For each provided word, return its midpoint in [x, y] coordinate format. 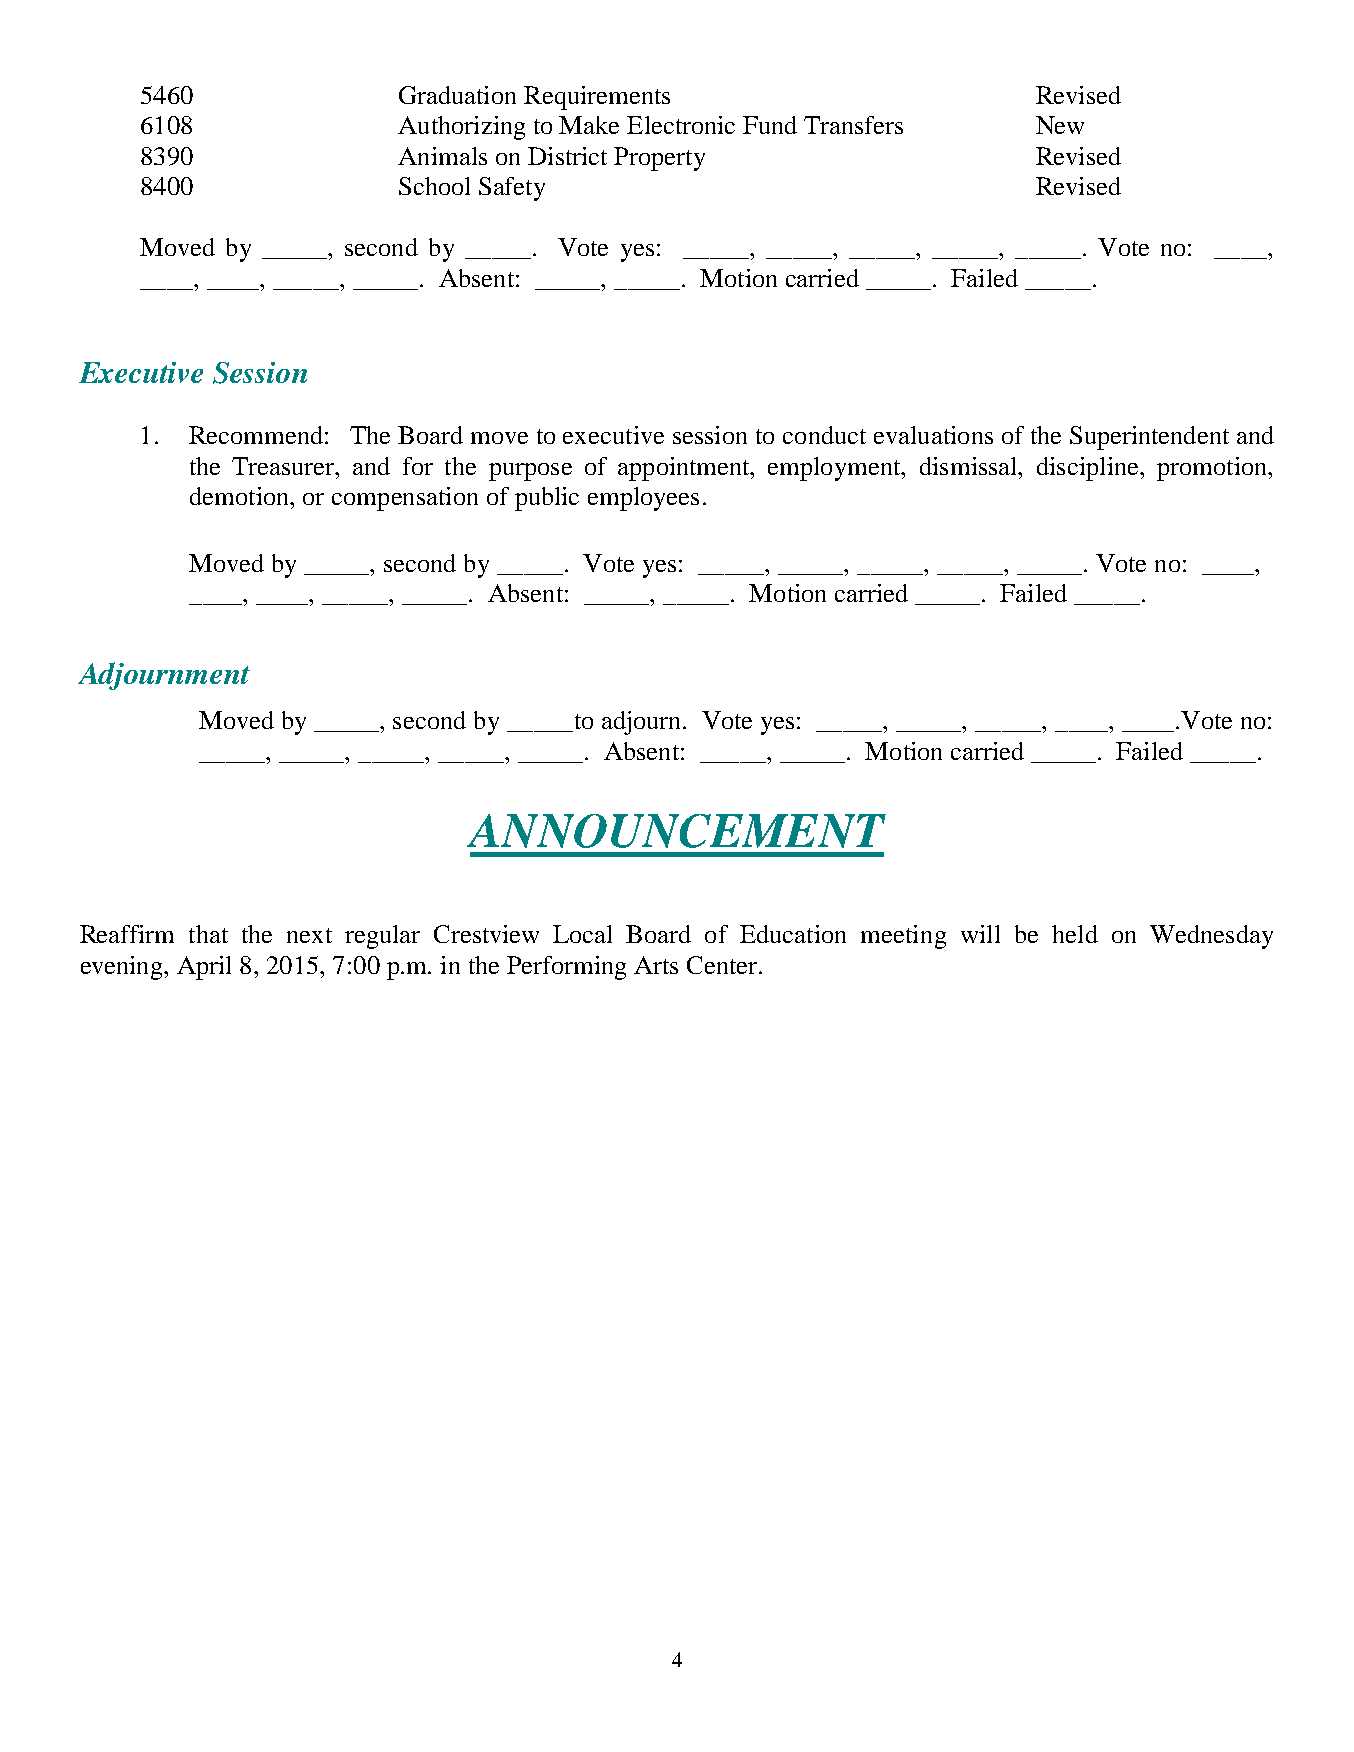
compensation [405, 499]
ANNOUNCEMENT [676, 831]
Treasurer [284, 466]
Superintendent [1149, 438]
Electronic [681, 125]
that [208, 934]
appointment [685, 469]
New [1060, 125]
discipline [1089, 469]
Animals [442, 156]
